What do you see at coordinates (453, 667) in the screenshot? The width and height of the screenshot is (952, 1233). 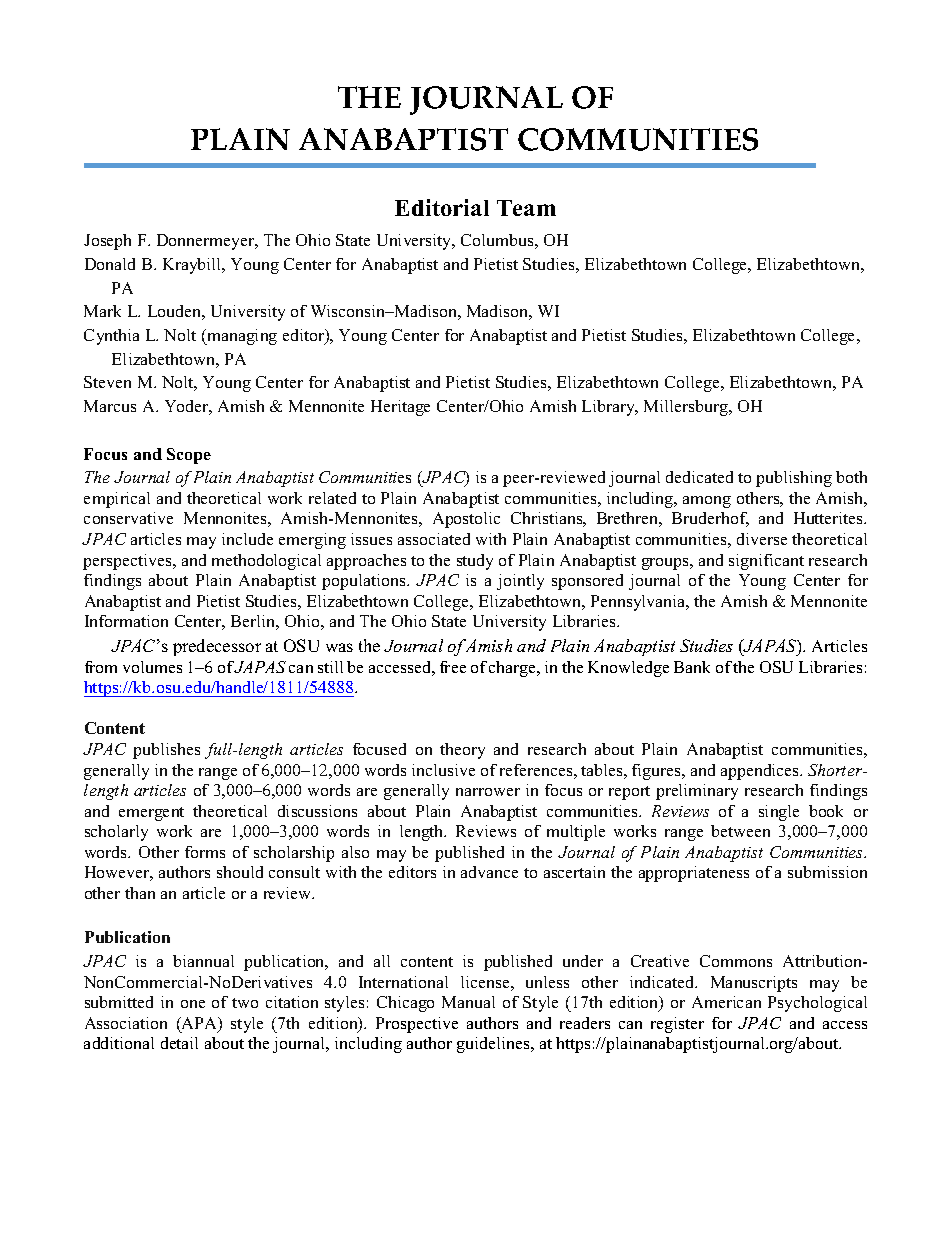 I see `free` at bounding box center [453, 667].
